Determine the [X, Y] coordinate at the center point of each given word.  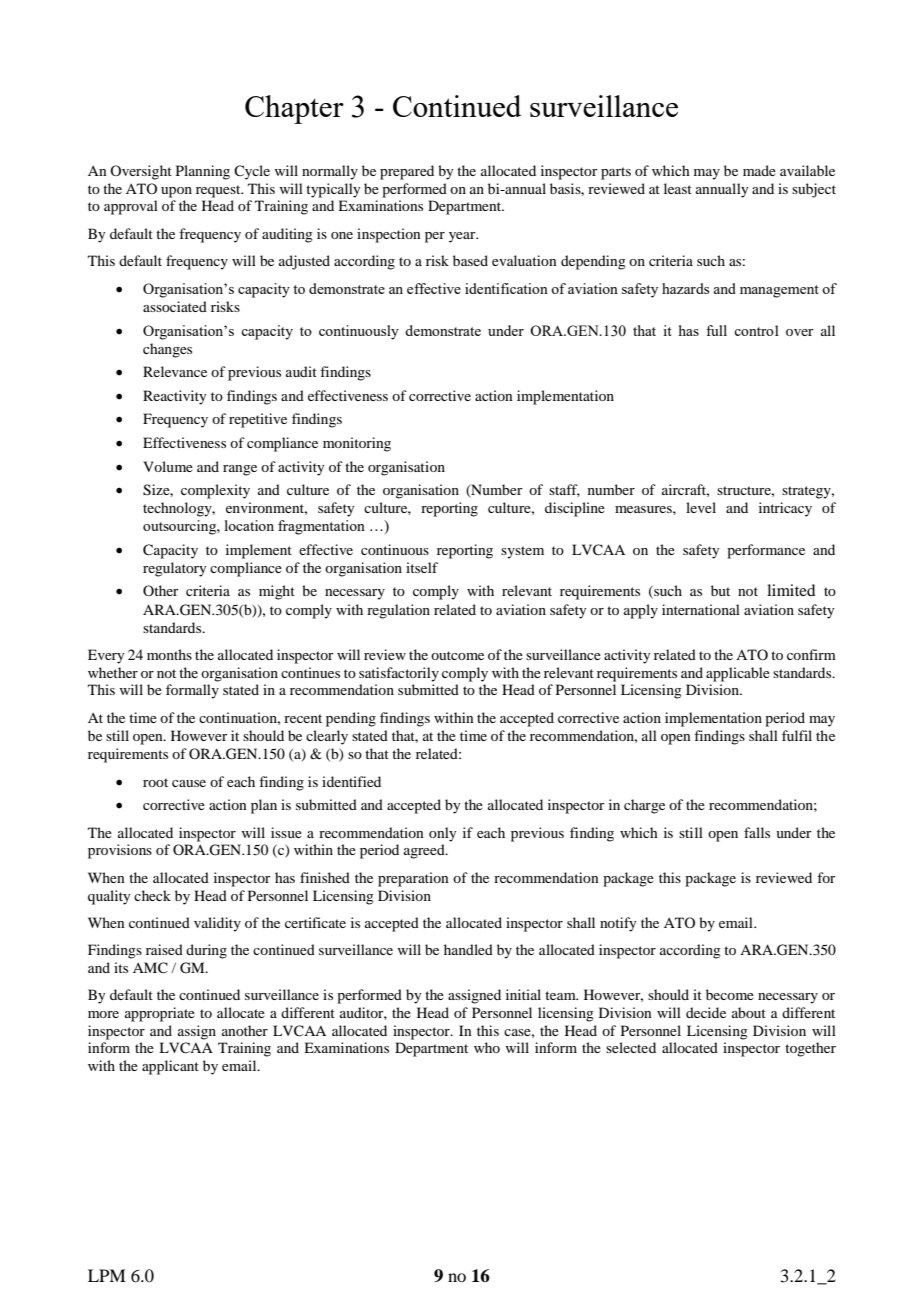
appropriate [160, 1014]
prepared [407, 172]
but [720, 590]
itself [422, 567]
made [759, 170]
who [487, 1047]
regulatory [174, 569]
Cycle [252, 172]
